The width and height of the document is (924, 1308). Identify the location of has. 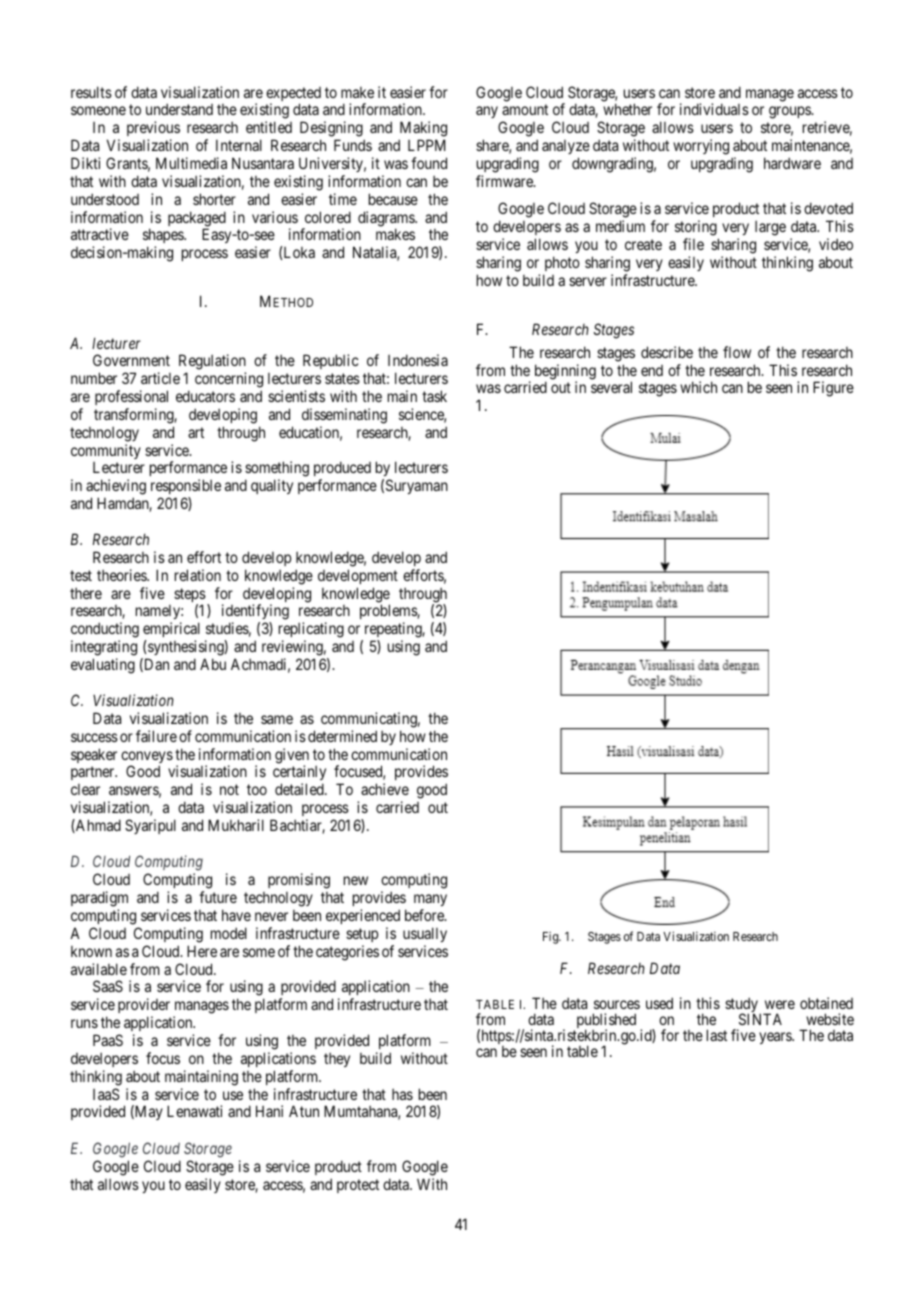
(402, 1094).
